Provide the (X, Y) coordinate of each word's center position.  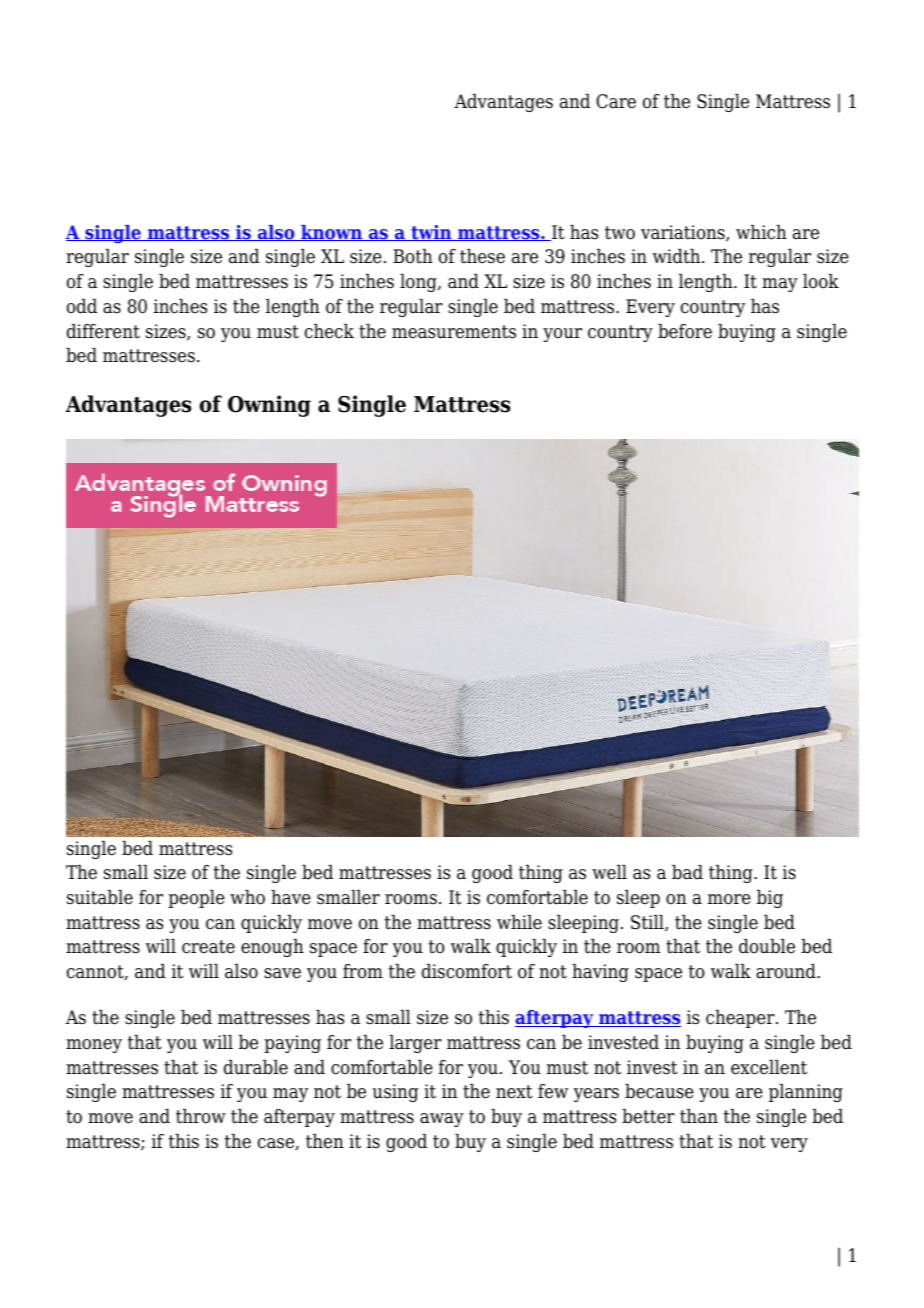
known (332, 233)
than (699, 1116)
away (442, 1120)
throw (201, 1116)
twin (431, 233)
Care (616, 101)
